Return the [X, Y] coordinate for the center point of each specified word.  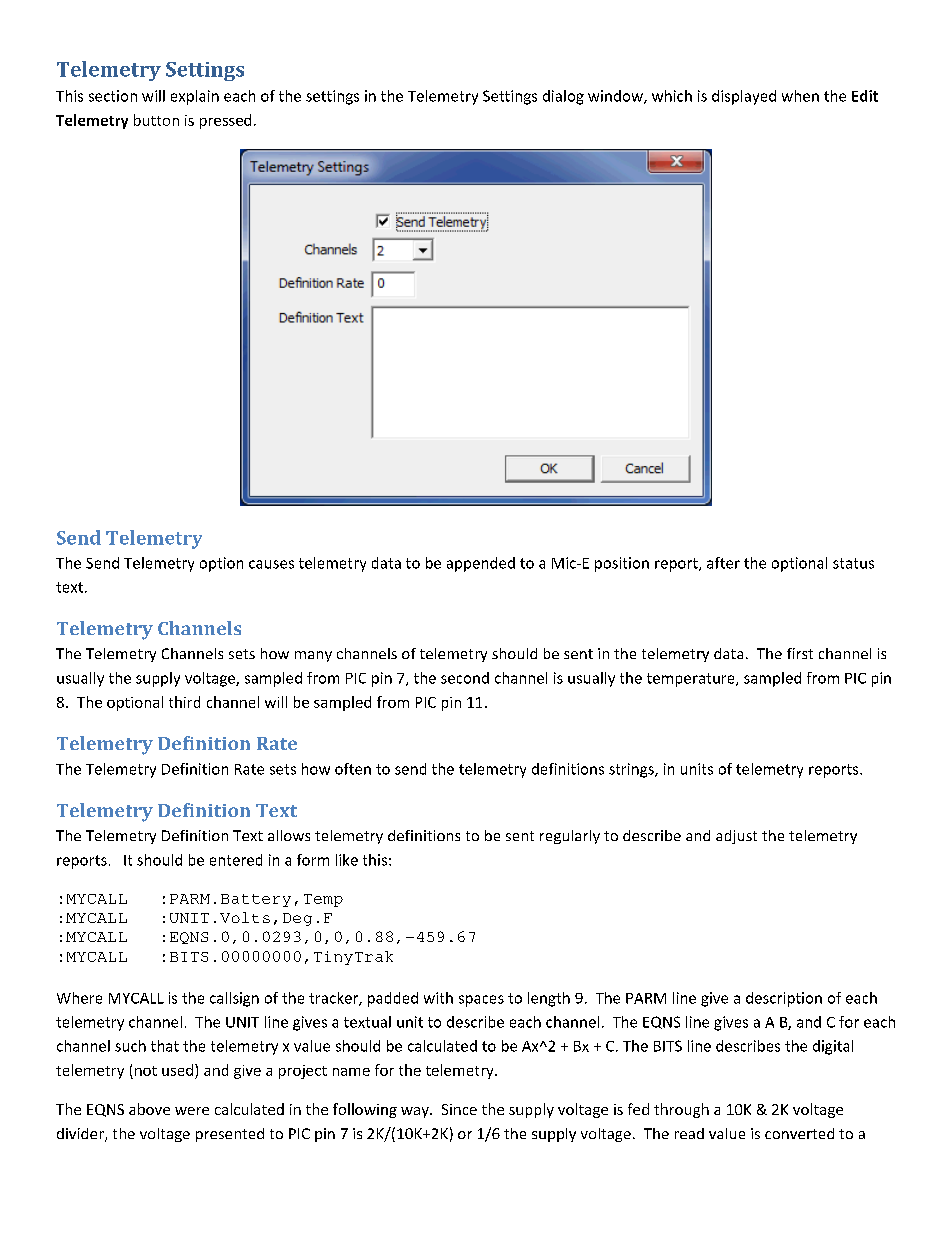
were [192, 1111]
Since [459, 1109]
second [465, 678]
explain [195, 97]
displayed [744, 97]
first [800, 653]
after [723, 563]
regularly [570, 837]
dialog [563, 97]
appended [481, 564]
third [184, 702]
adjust [736, 837]
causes [271, 564]
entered [236, 860]
